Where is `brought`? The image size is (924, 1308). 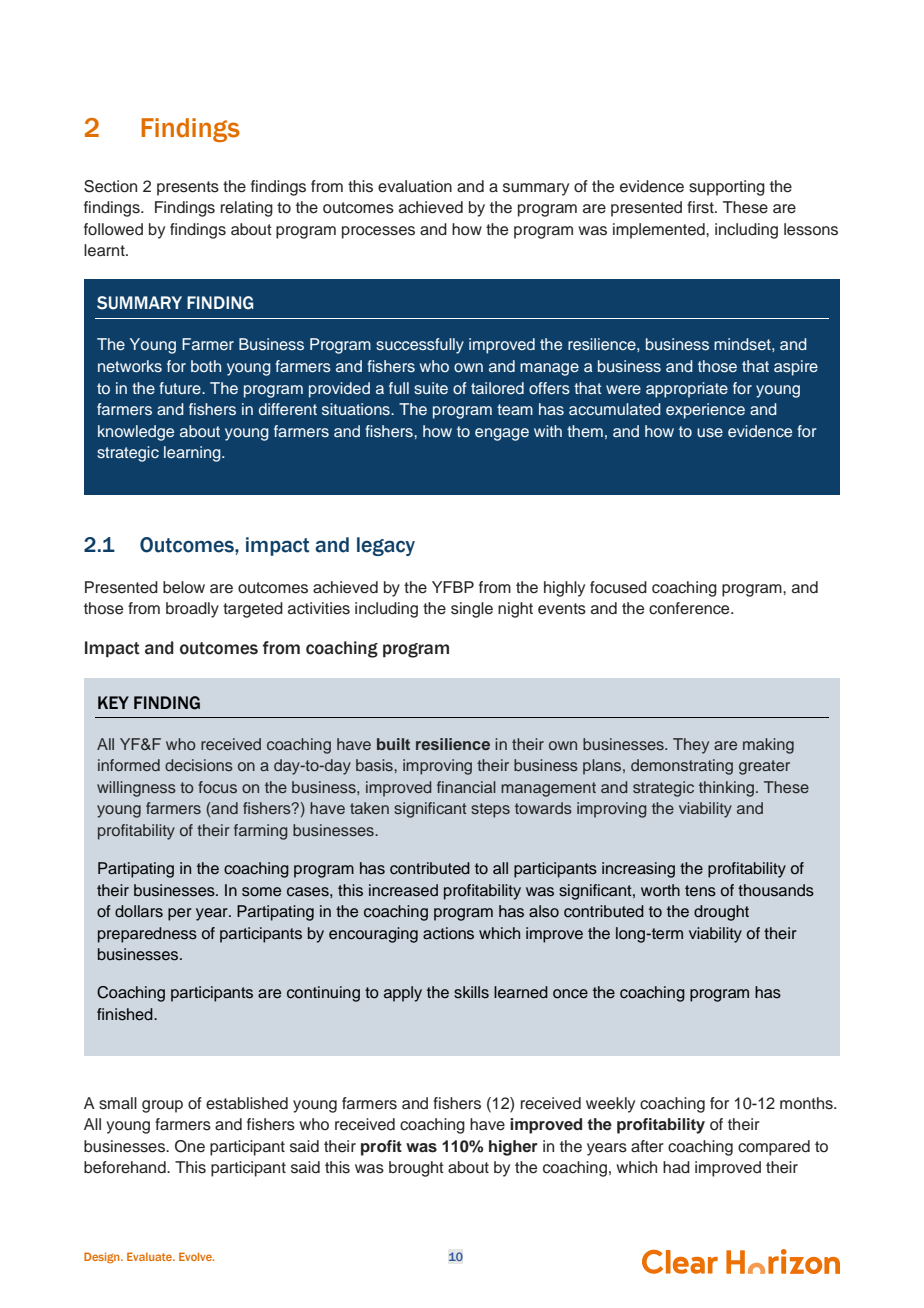
brought is located at coordinates (416, 1169).
